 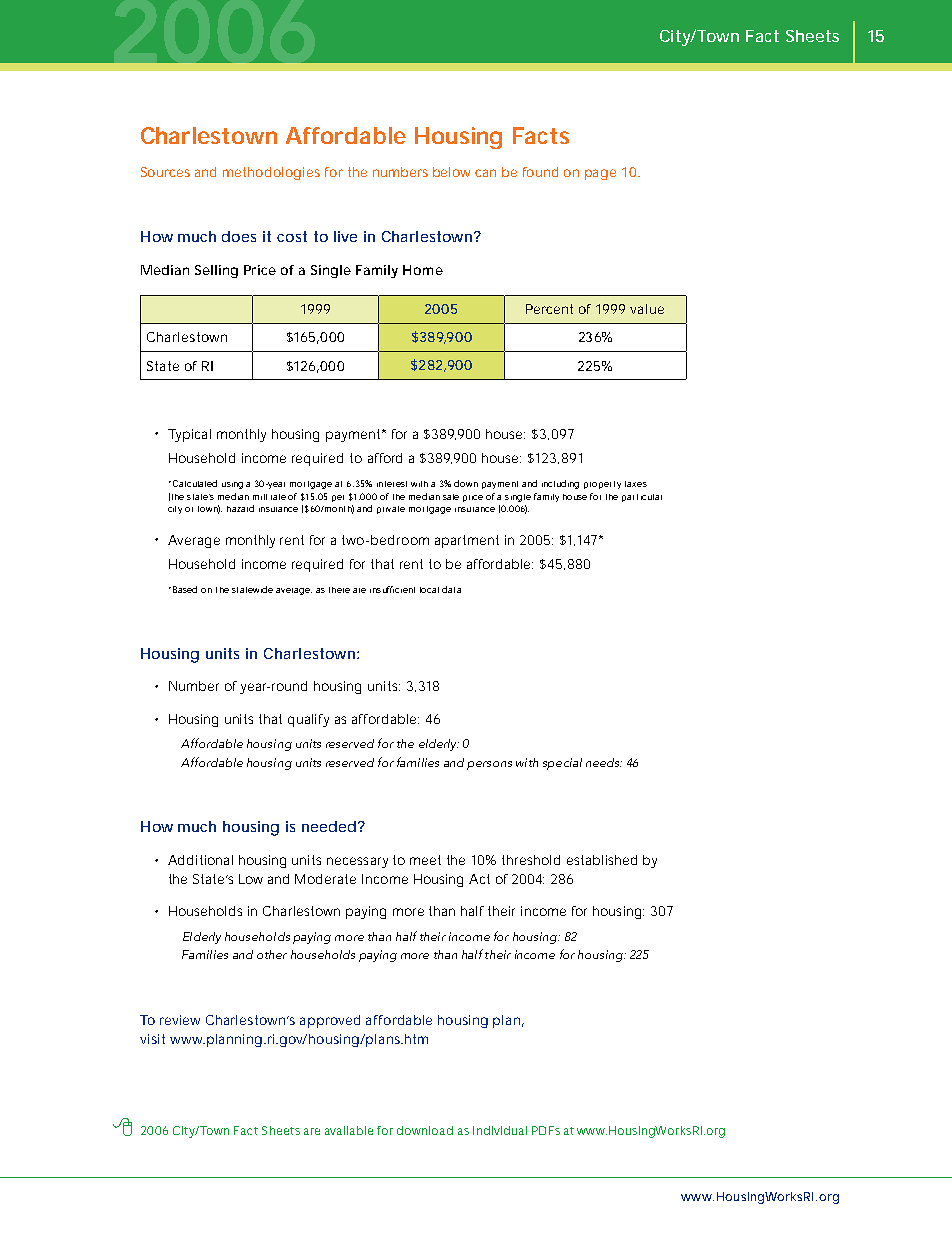 I want to click on meet, so click(x=425, y=860).
